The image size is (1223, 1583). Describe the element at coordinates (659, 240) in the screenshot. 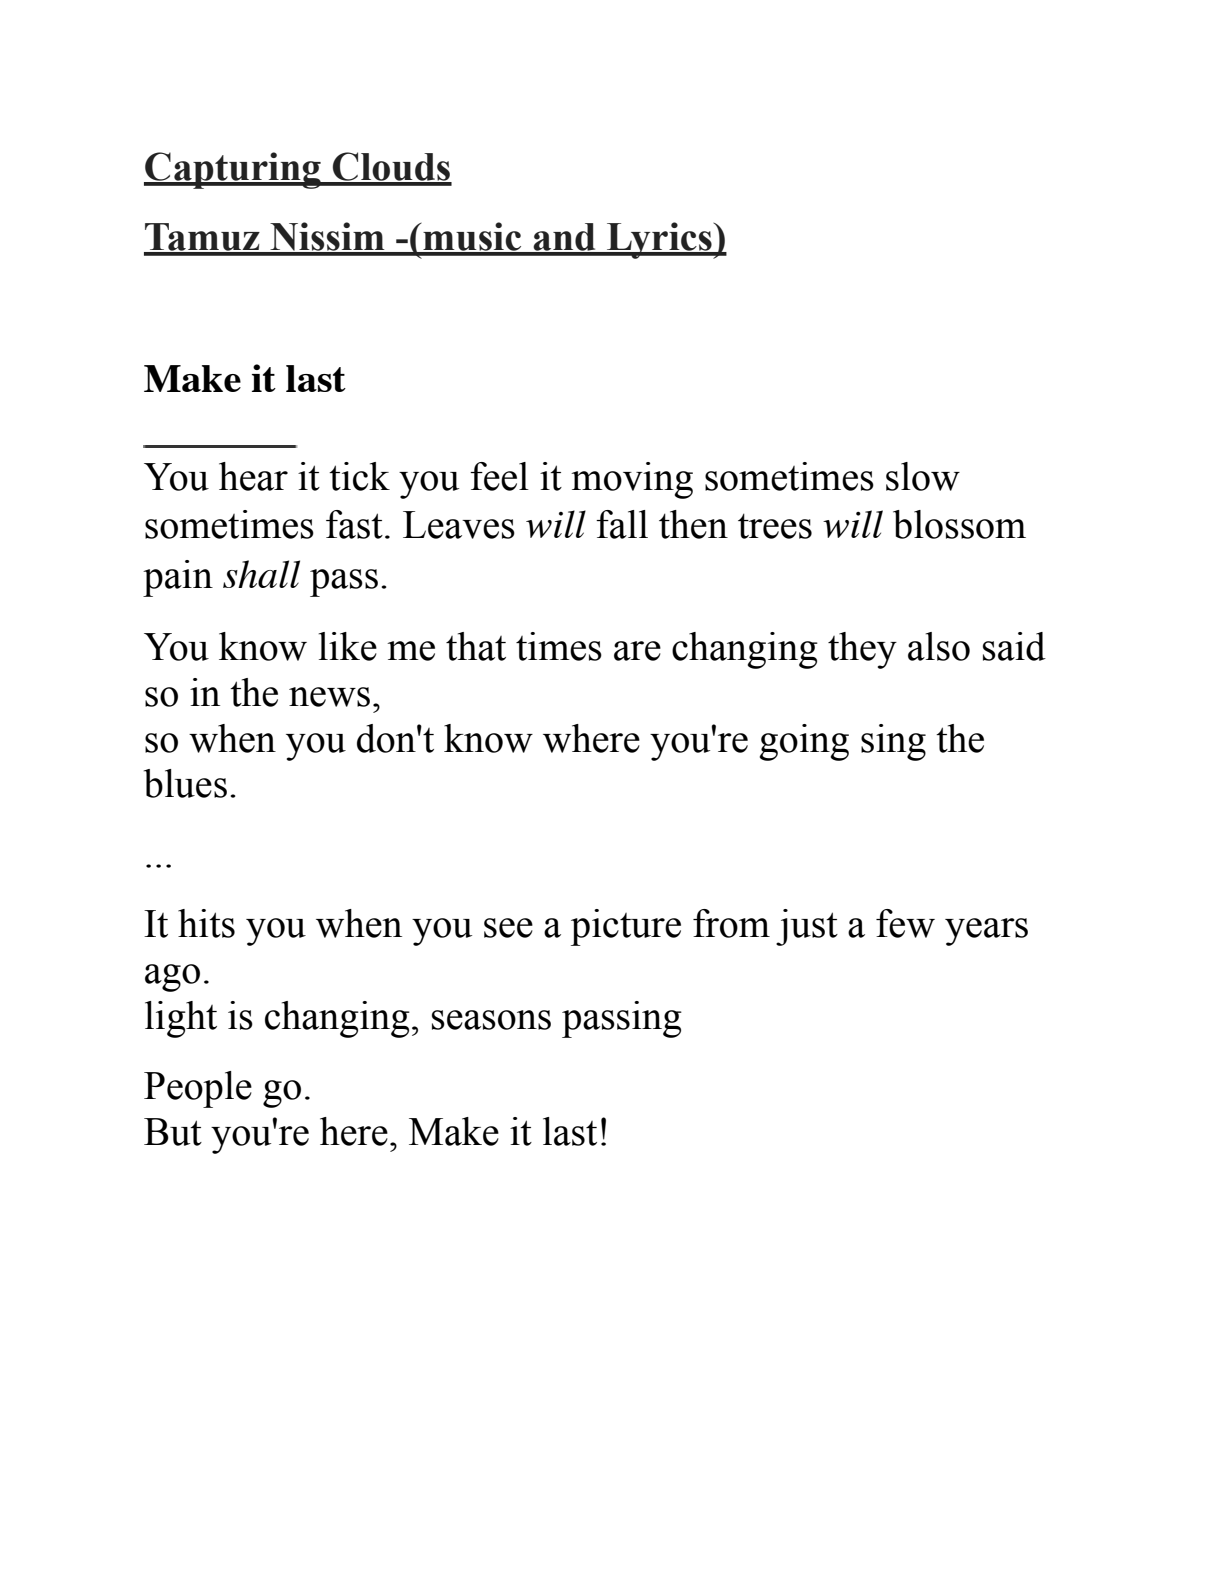

I see `Lyrics` at that location.
